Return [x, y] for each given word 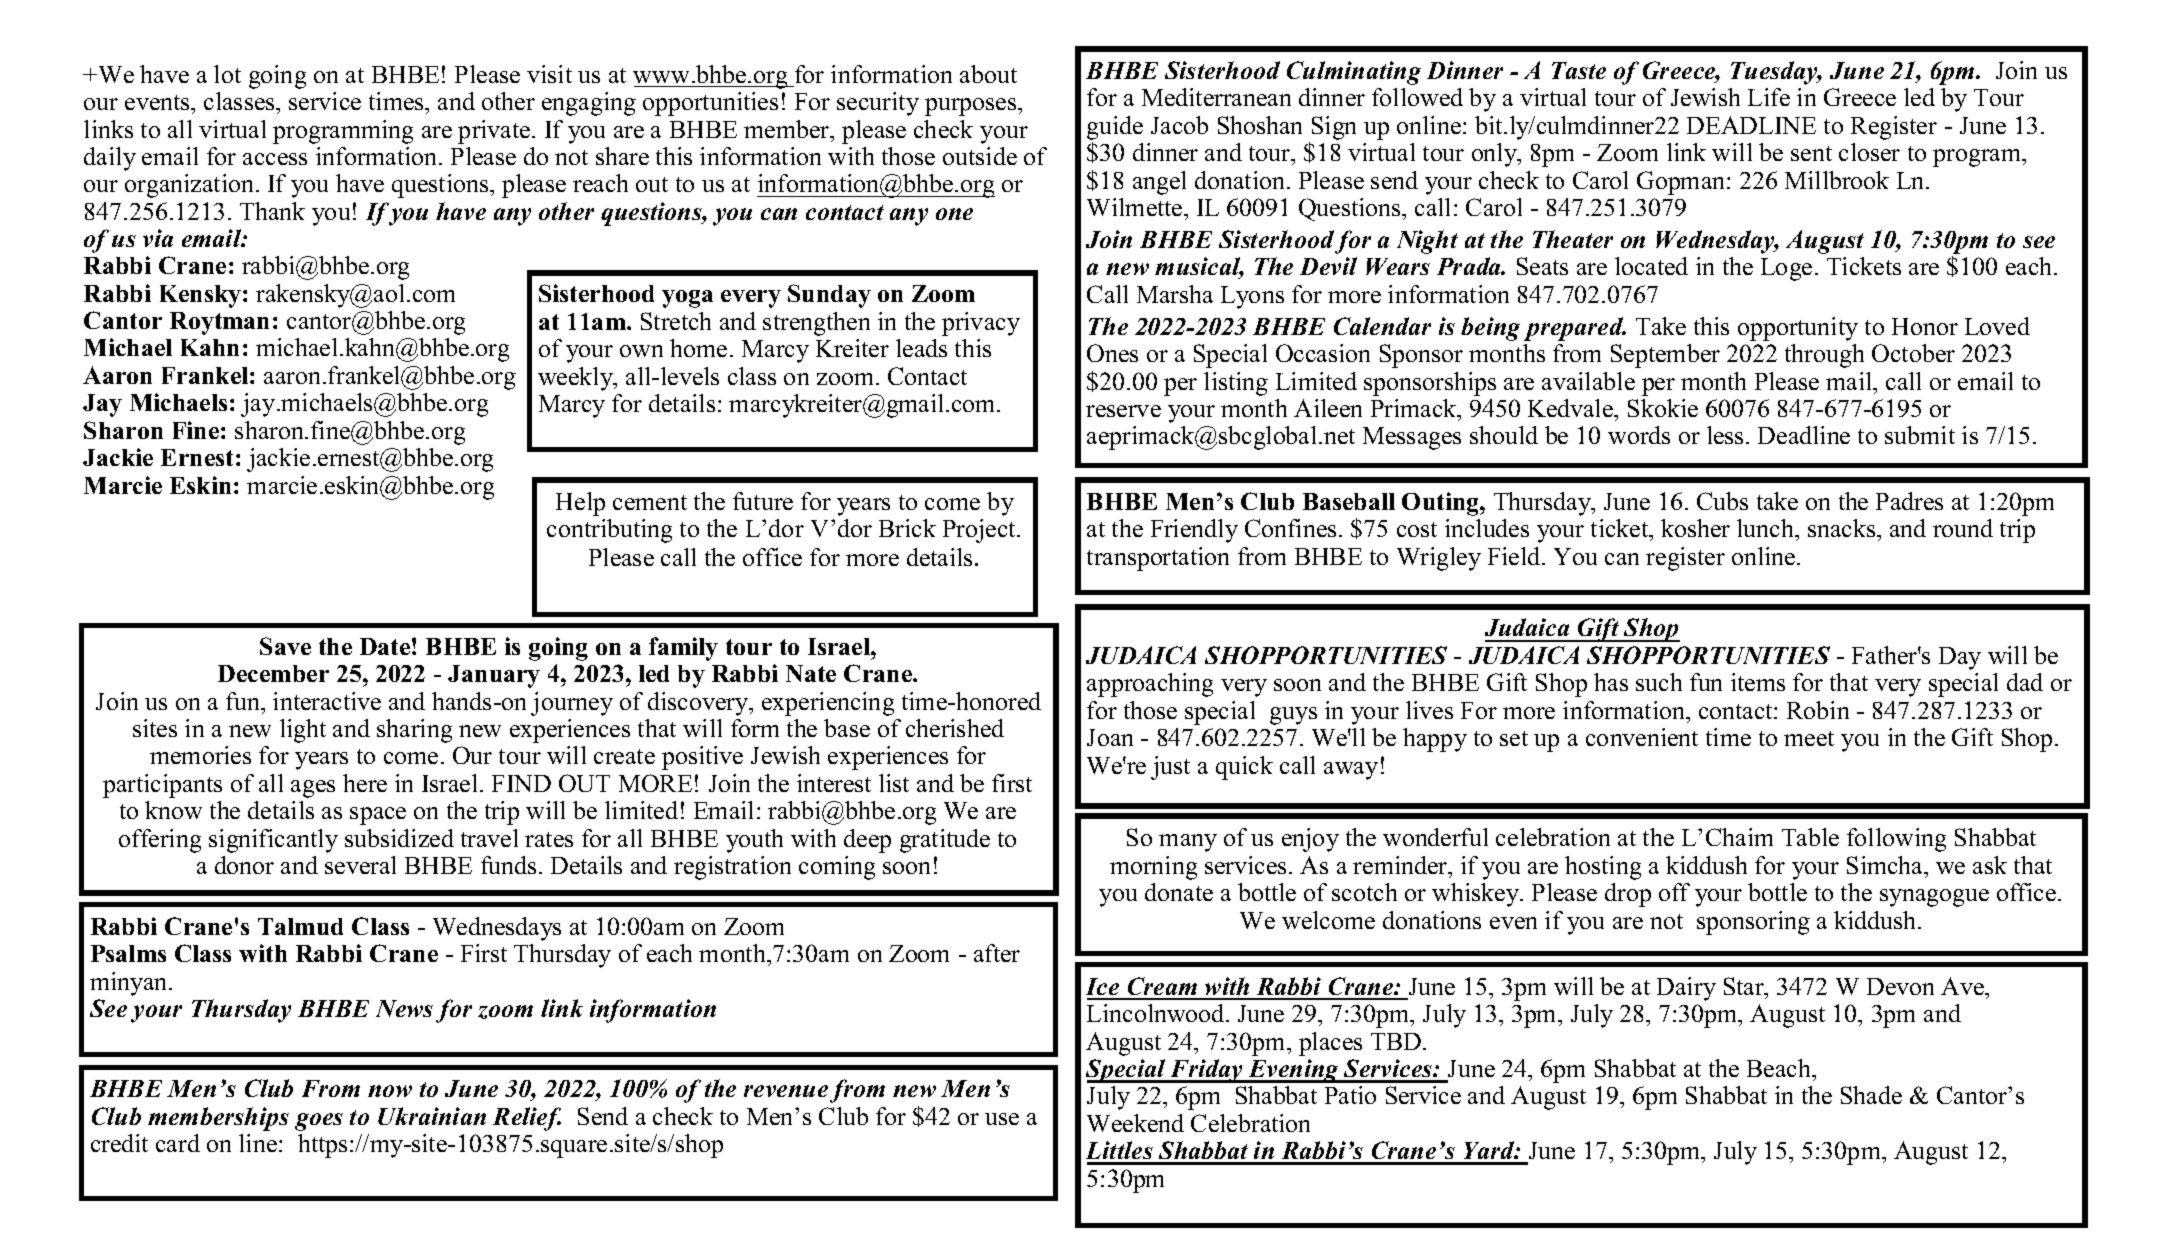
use [1002, 1119]
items [1758, 682]
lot [227, 74]
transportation [1158, 559]
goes [319, 1122]
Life [1769, 97]
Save [285, 646]
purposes [972, 107]
